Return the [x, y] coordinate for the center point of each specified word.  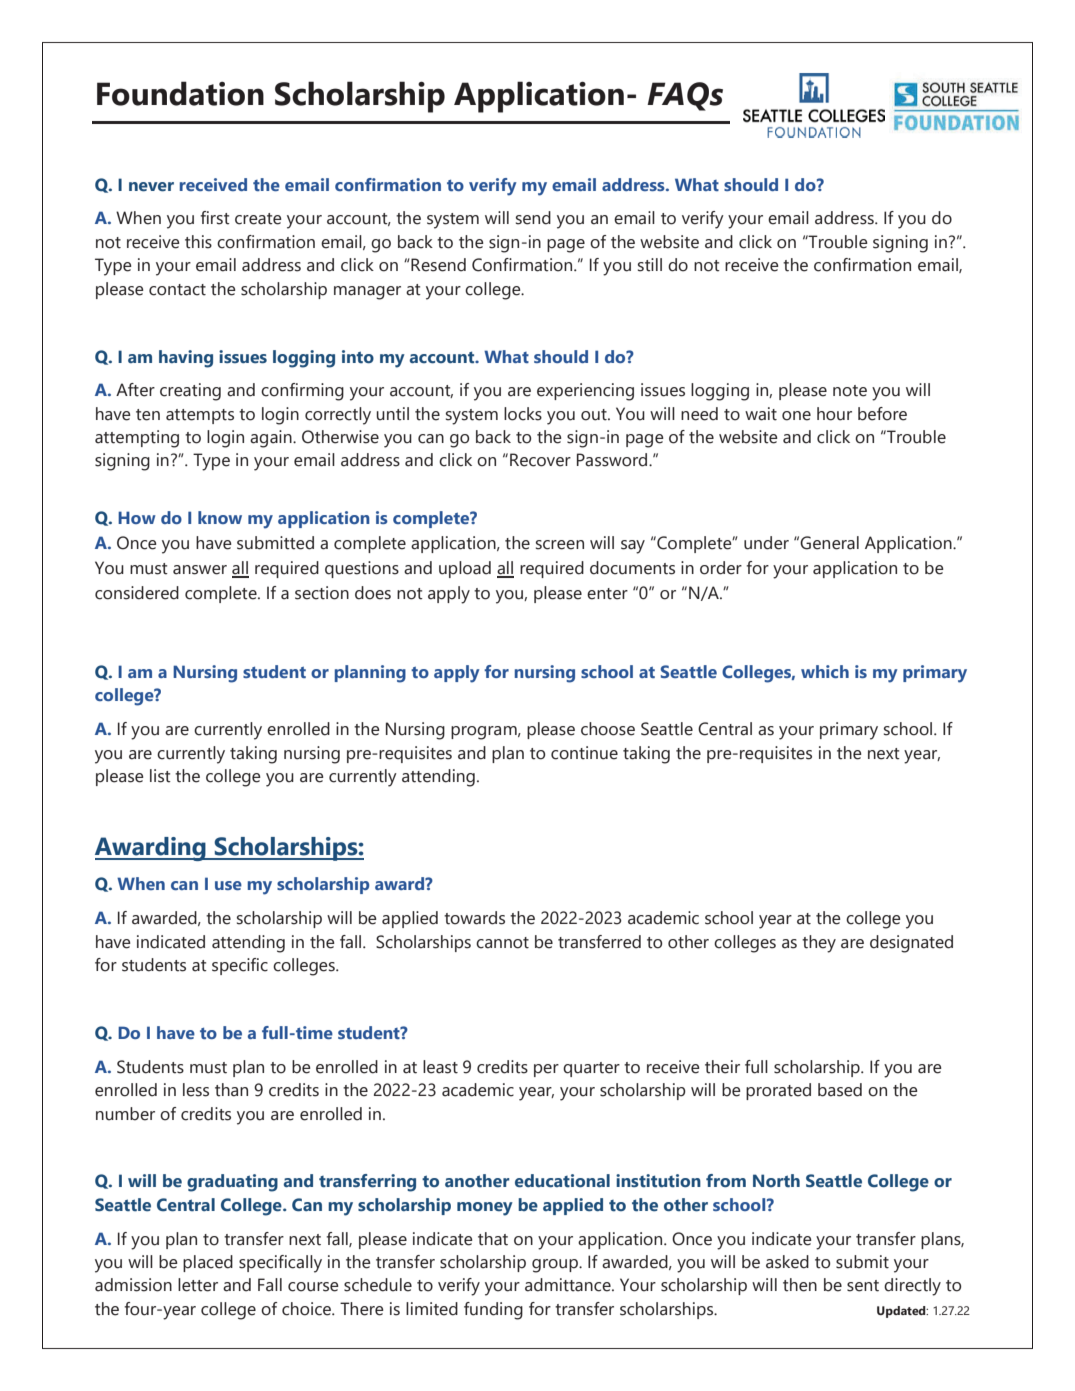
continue [584, 753]
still [650, 265]
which [825, 671]
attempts [200, 416]
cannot [502, 943]
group [556, 1266]
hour [834, 414]
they [819, 944]
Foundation [180, 93]
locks [523, 414]
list [160, 776]
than [231, 1090]
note [850, 391]
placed [208, 1263]
